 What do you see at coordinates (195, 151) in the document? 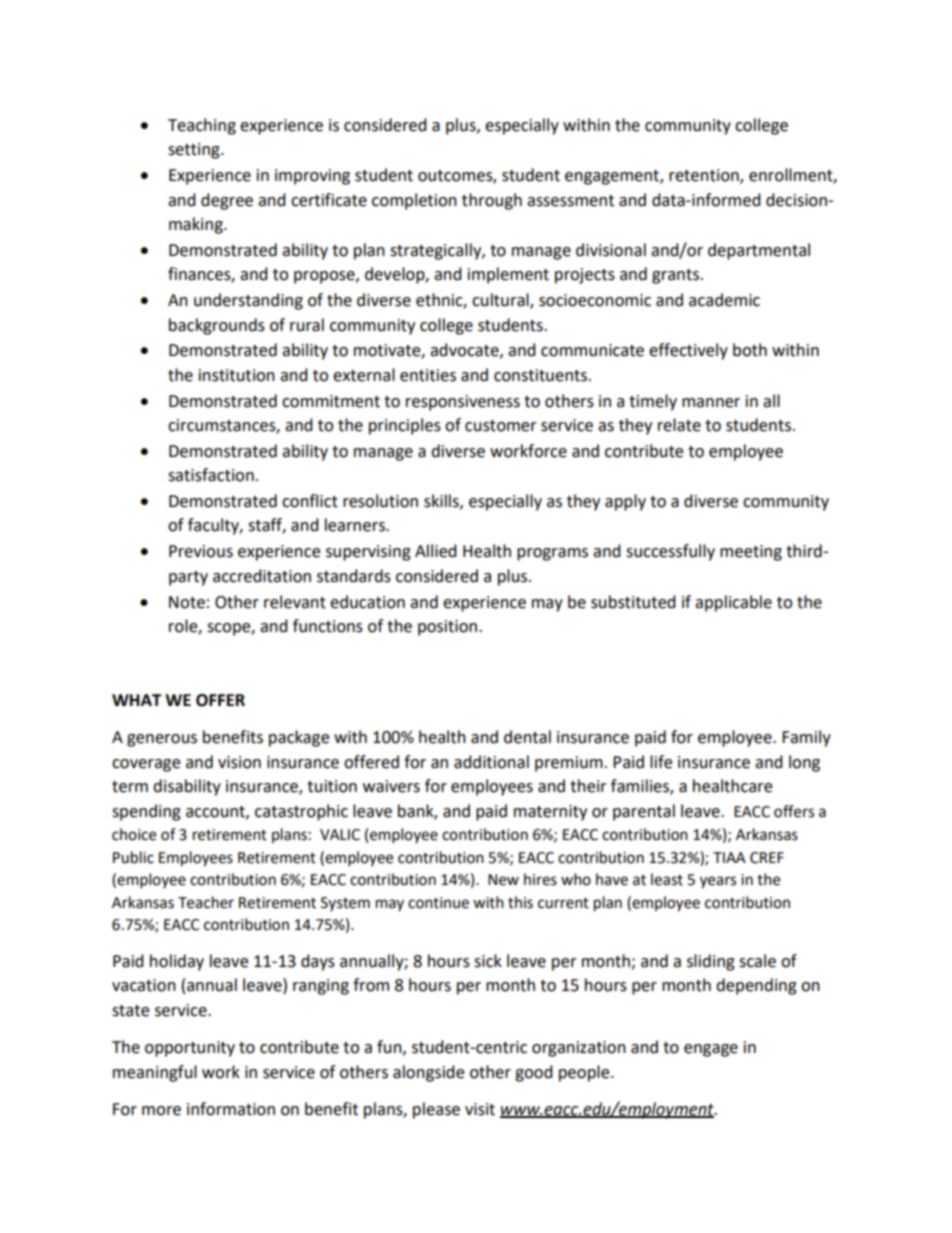
I see `setting` at bounding box center [195, 151].
